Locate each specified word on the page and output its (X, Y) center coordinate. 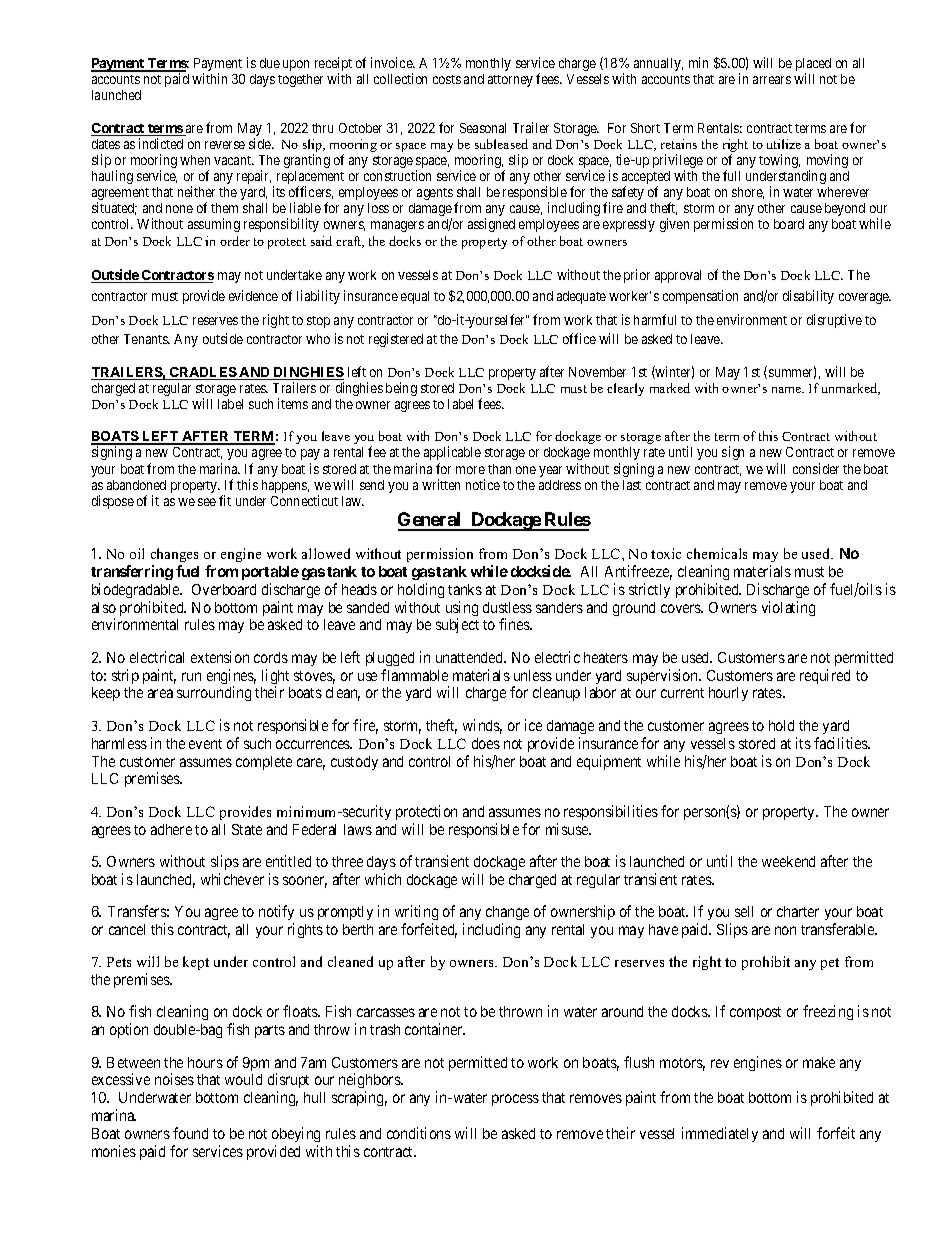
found (190, 1133)
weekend (788, 861)
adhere (171, 829)
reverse (225, 145)
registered (396, 340)
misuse (568, 829)
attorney (510, 81)
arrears (772, 80)
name (788, 390)
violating (788, 608)
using (462, 610)
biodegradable (136, 590)
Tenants (147, 339)
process (515, 1100)
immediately (720, 1134)
